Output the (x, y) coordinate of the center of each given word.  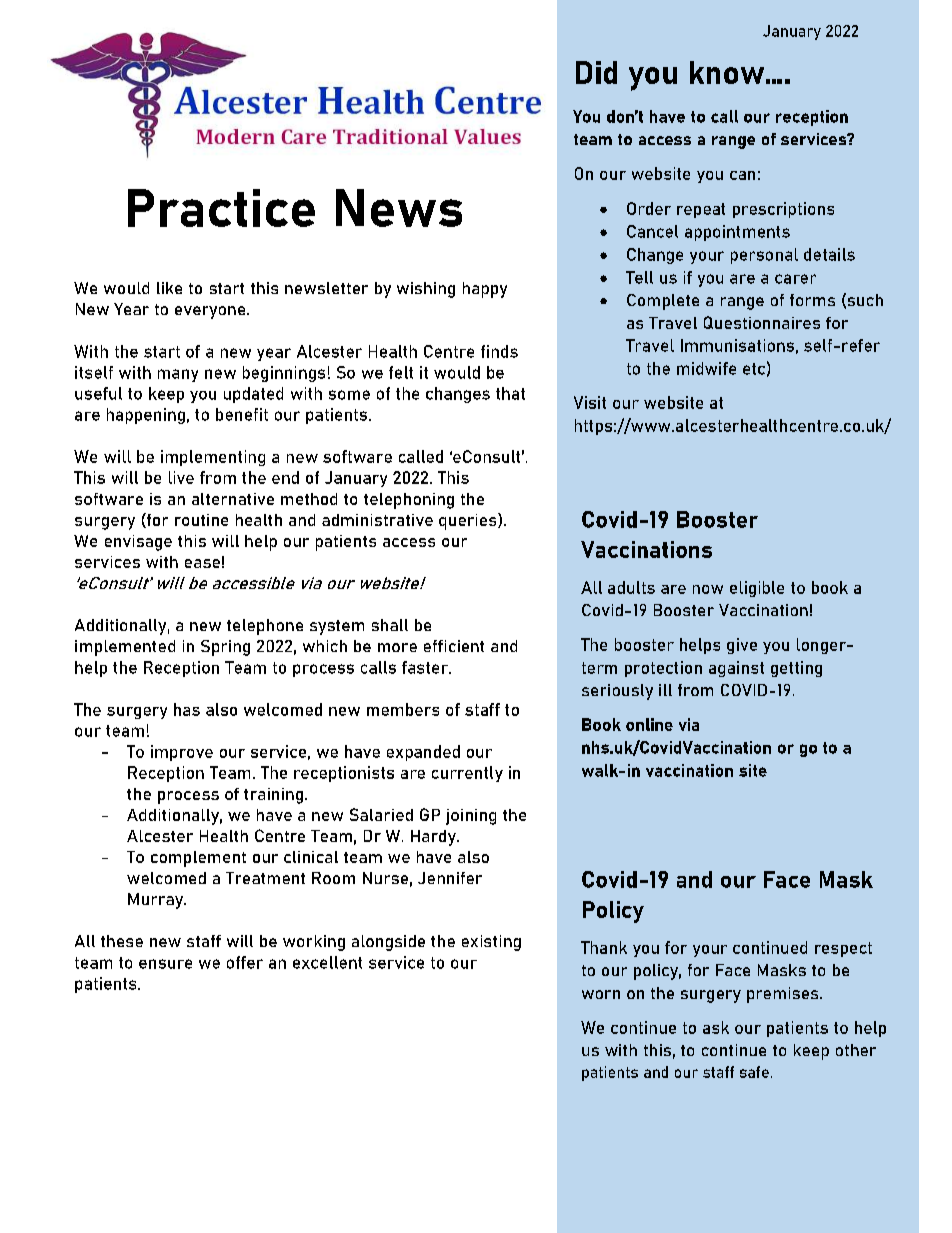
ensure (165, 964)
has (187, 709)
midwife (706, 368)
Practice (221, 208)
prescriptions (783, 210)
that (510, 393)
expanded (423, 753)
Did (596, 72)
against (736, 669)
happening (146, 416)
